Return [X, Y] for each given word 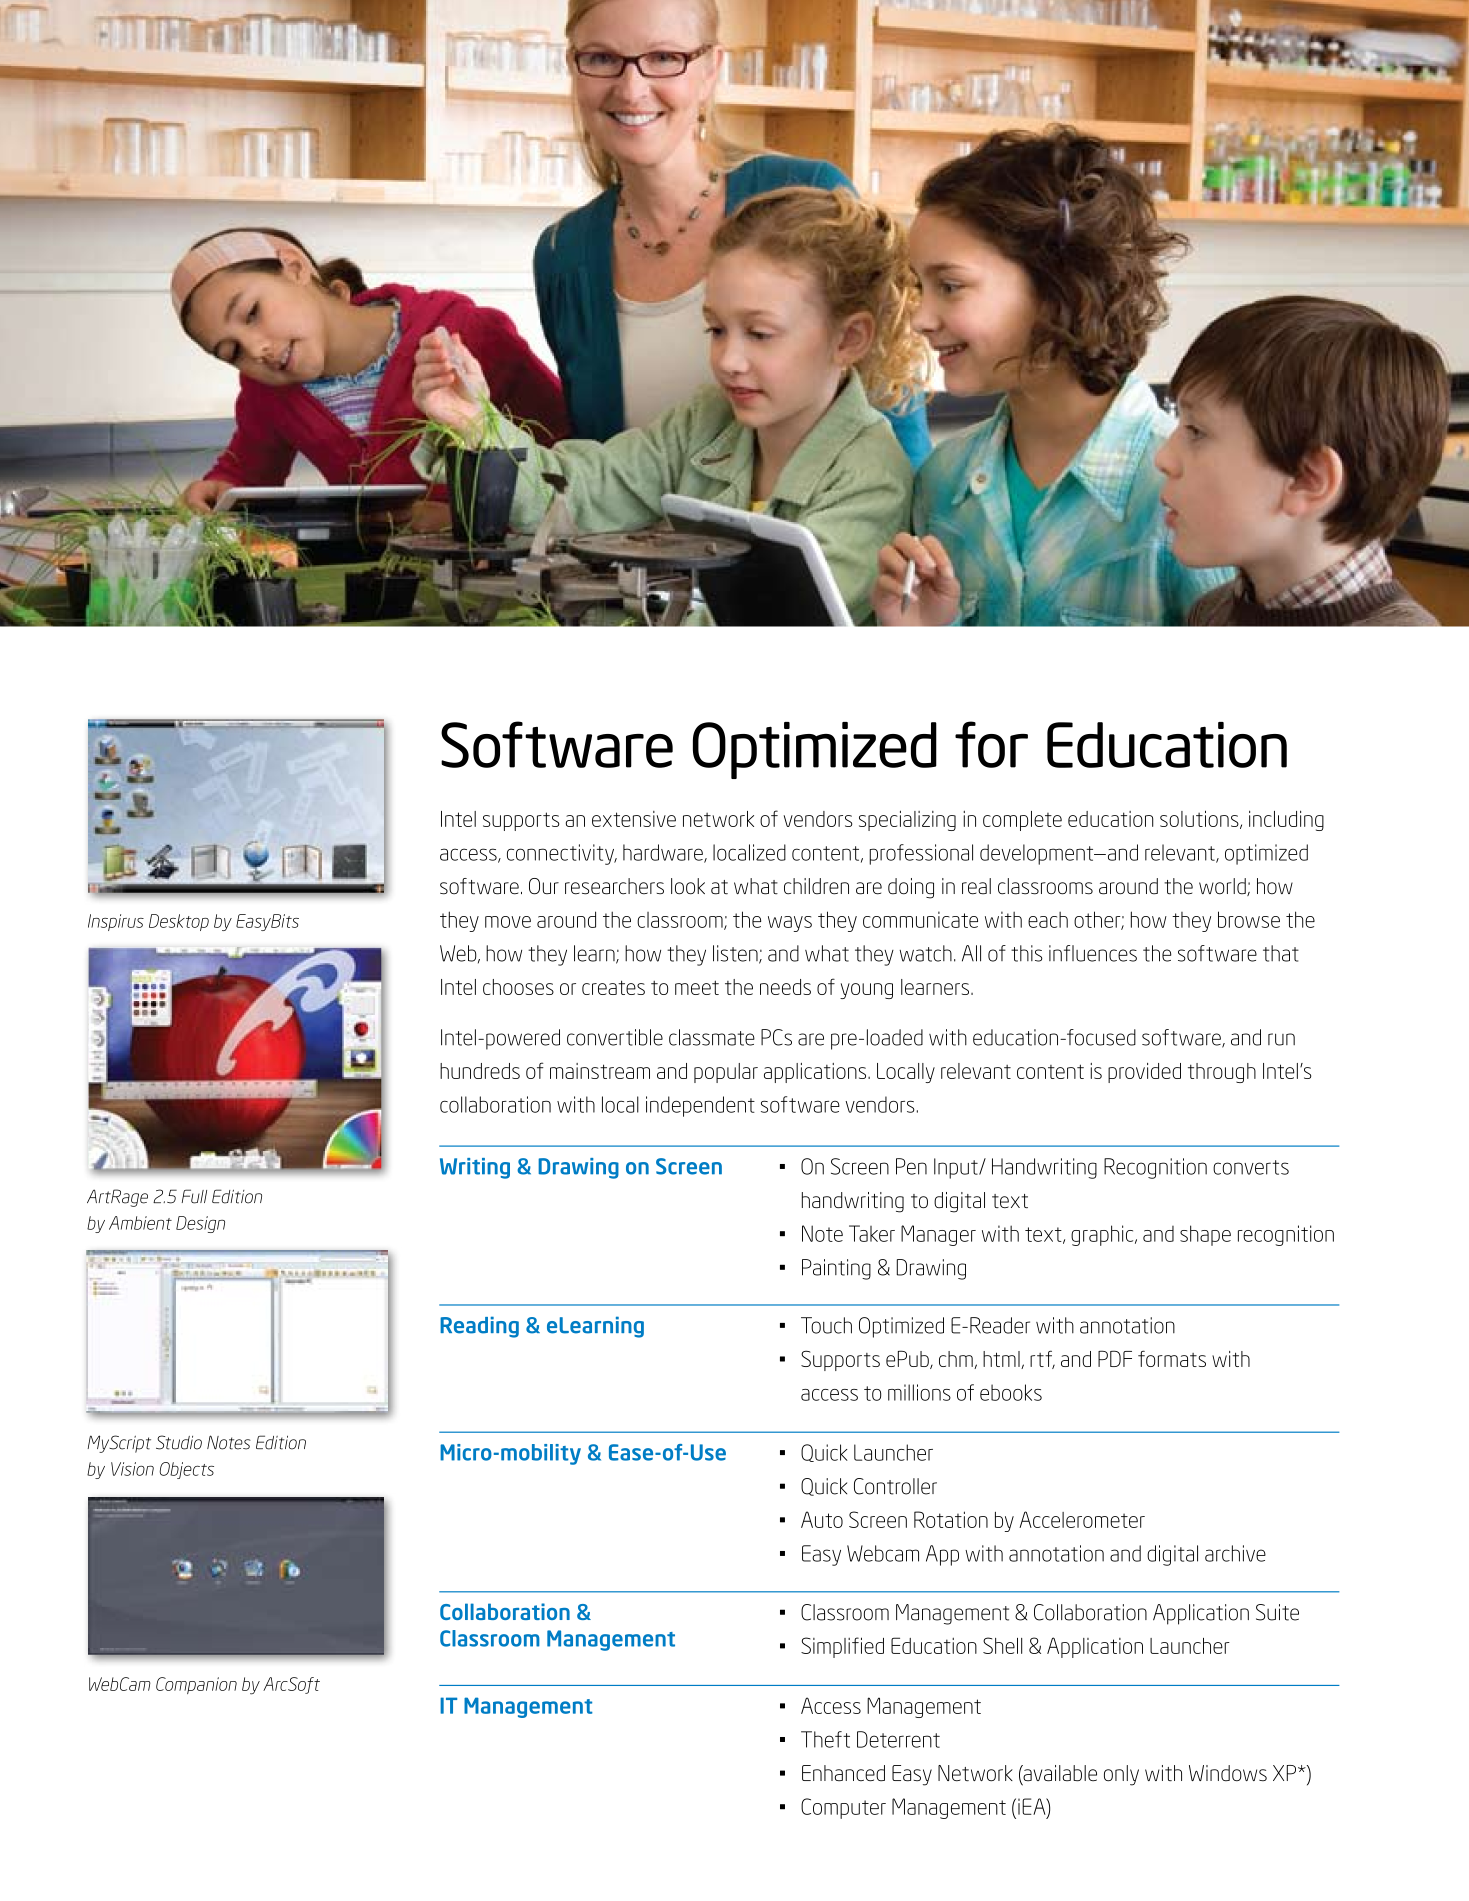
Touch [826, 1325]
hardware [664, 853]
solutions [1200, 819]
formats [1172, 1358]
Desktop [179, 922]
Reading [479, 1327]
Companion [196, 1685]
